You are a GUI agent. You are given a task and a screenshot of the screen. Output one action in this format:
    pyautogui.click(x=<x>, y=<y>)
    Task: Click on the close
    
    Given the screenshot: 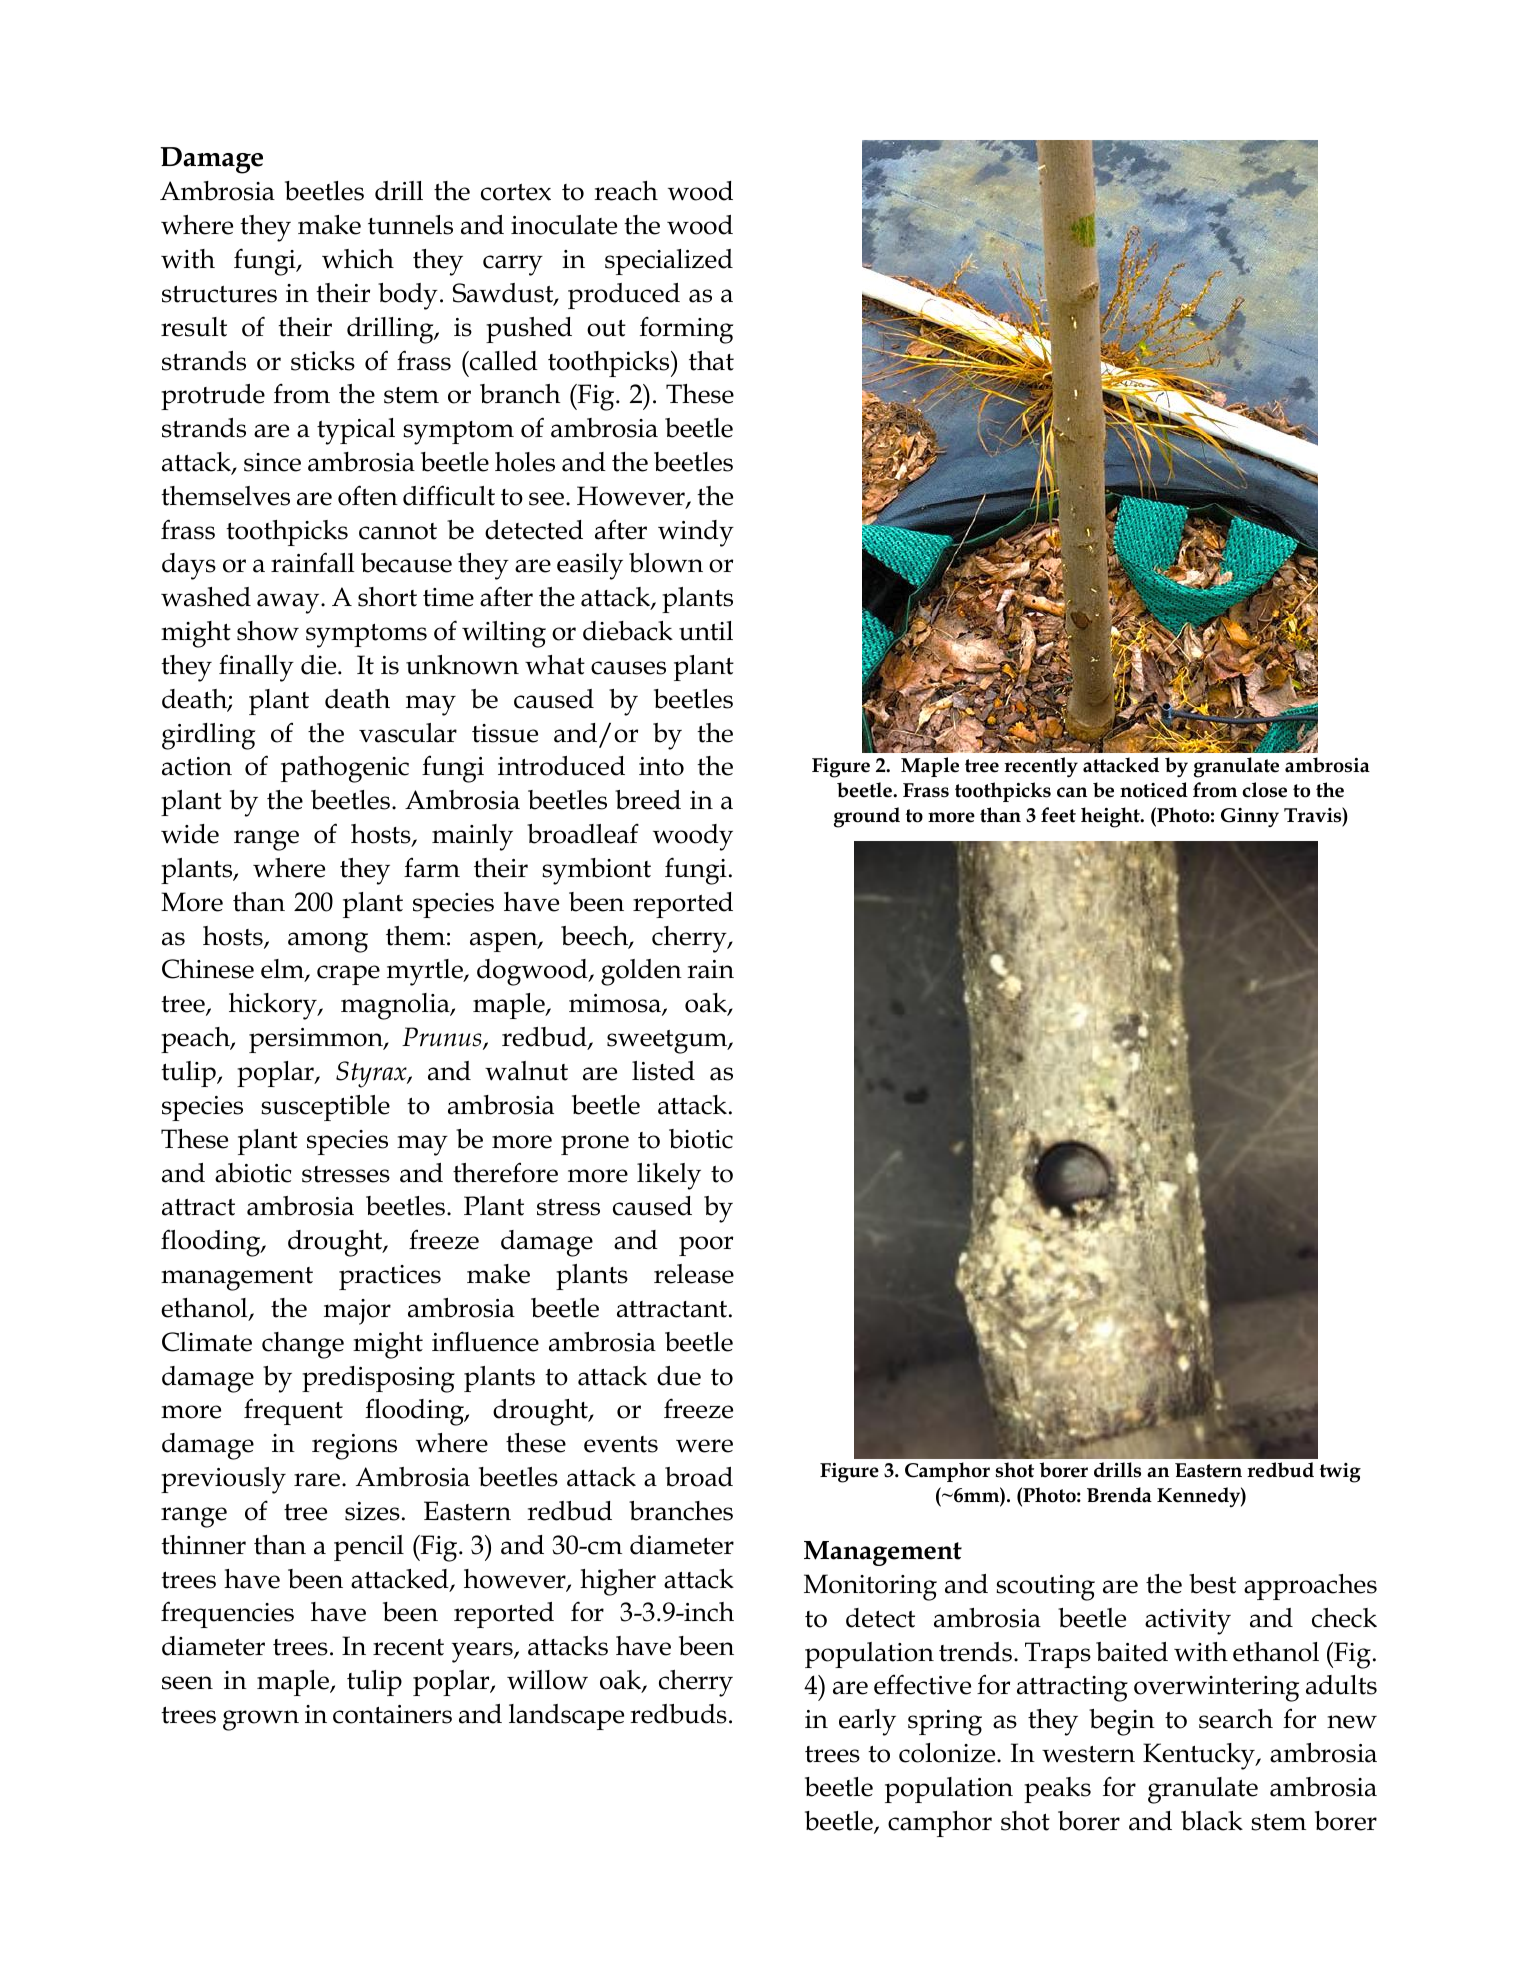 What is the action you would take?
    pyautogui.click(x=1264, y=790)
